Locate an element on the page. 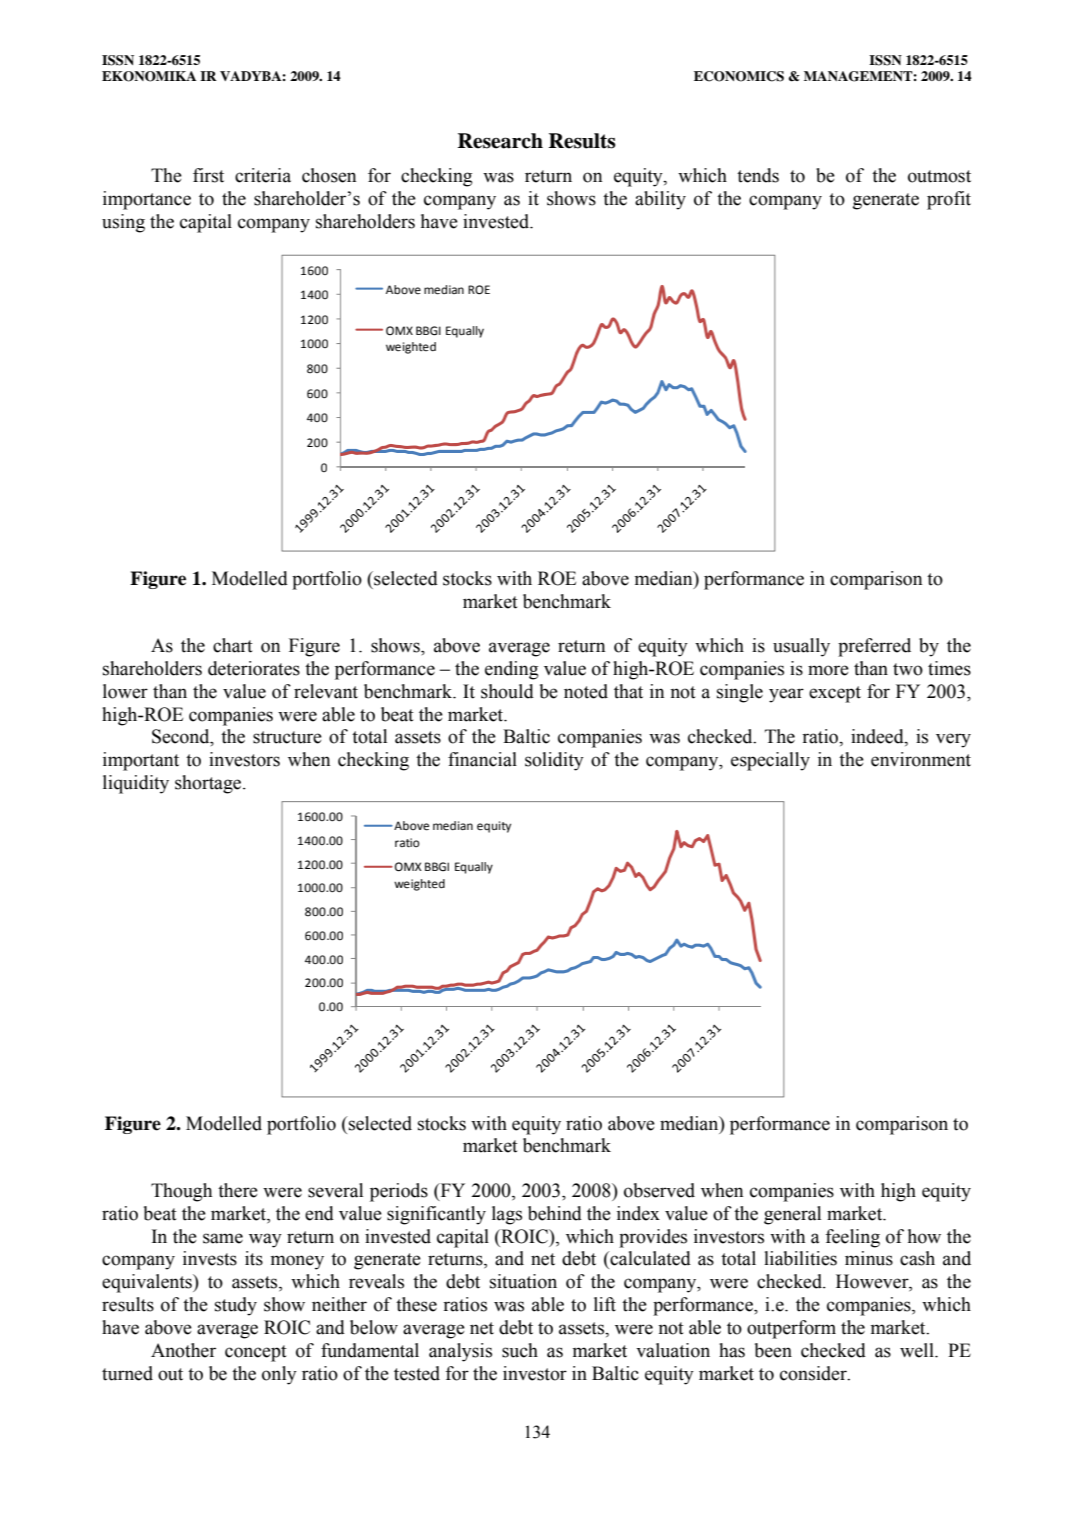  solidity is located at coordinates (554, 761).
